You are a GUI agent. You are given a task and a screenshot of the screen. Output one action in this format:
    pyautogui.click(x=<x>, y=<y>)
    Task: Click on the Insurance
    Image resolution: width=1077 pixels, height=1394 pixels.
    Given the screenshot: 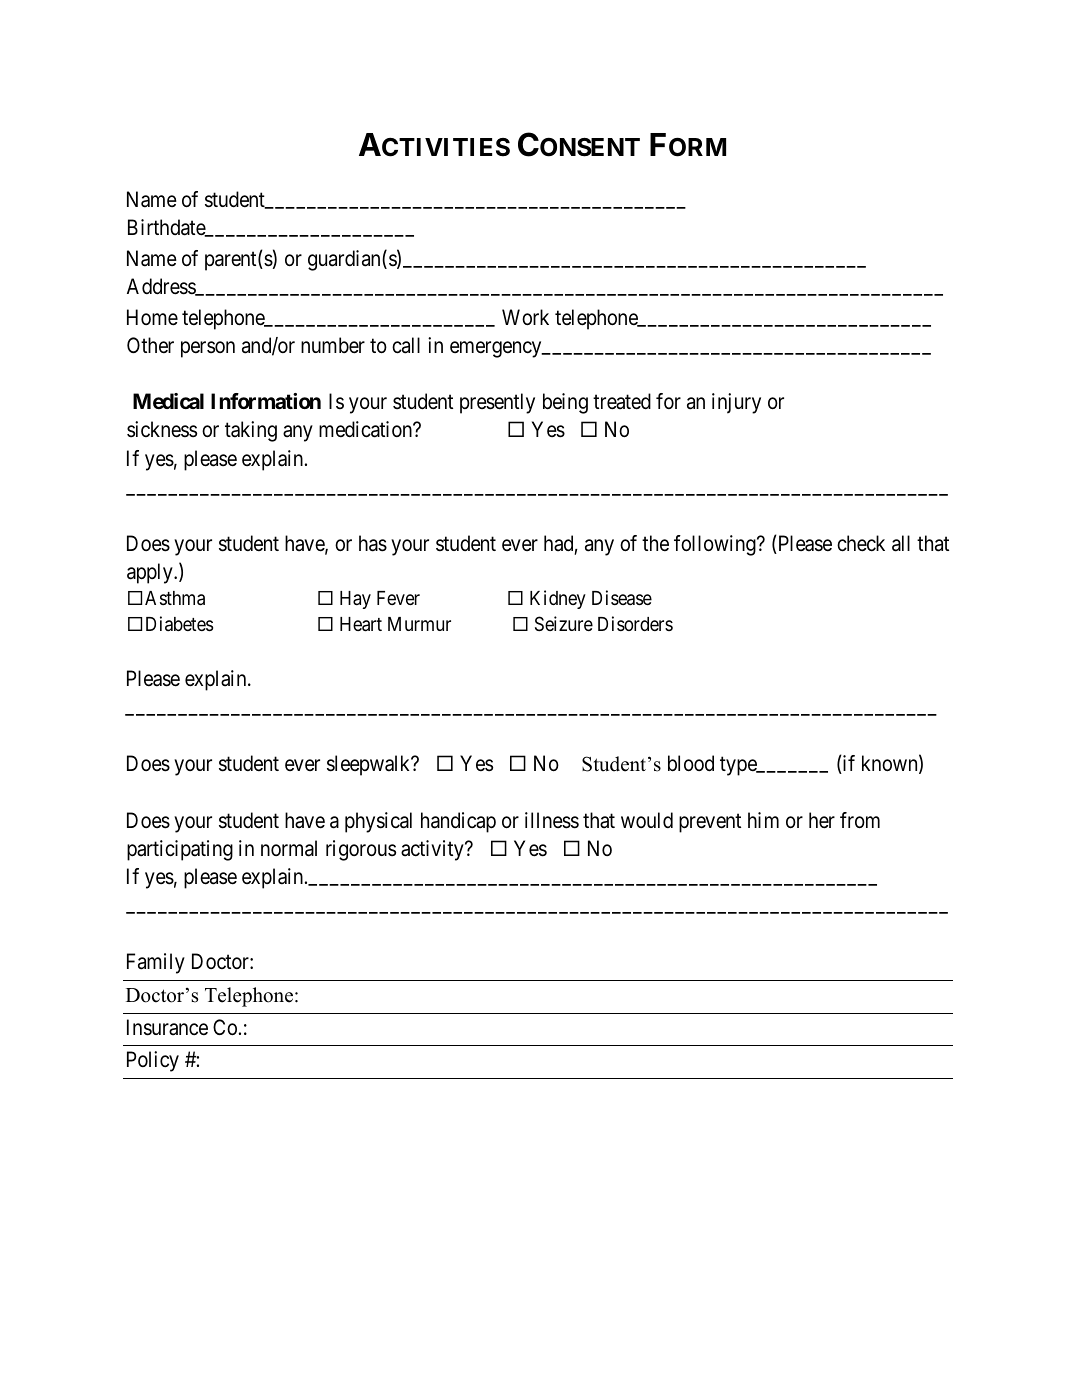 What is the action you would take?
    pyautogui.click(x=167, y=1027)
